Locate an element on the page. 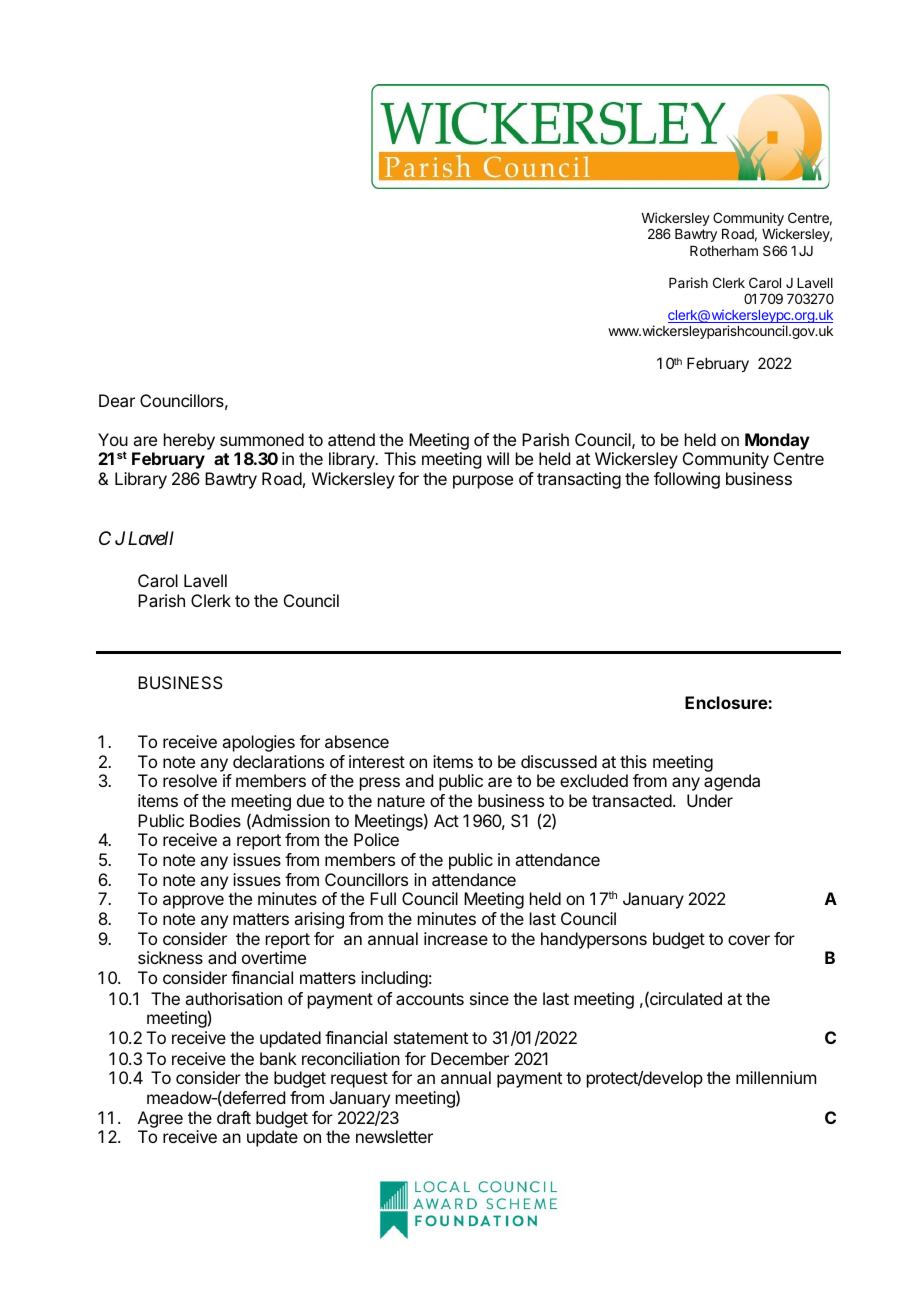 Image resolution: width=924 pixels, height=1308 pixels. will is located at coordinates (498, 458).
